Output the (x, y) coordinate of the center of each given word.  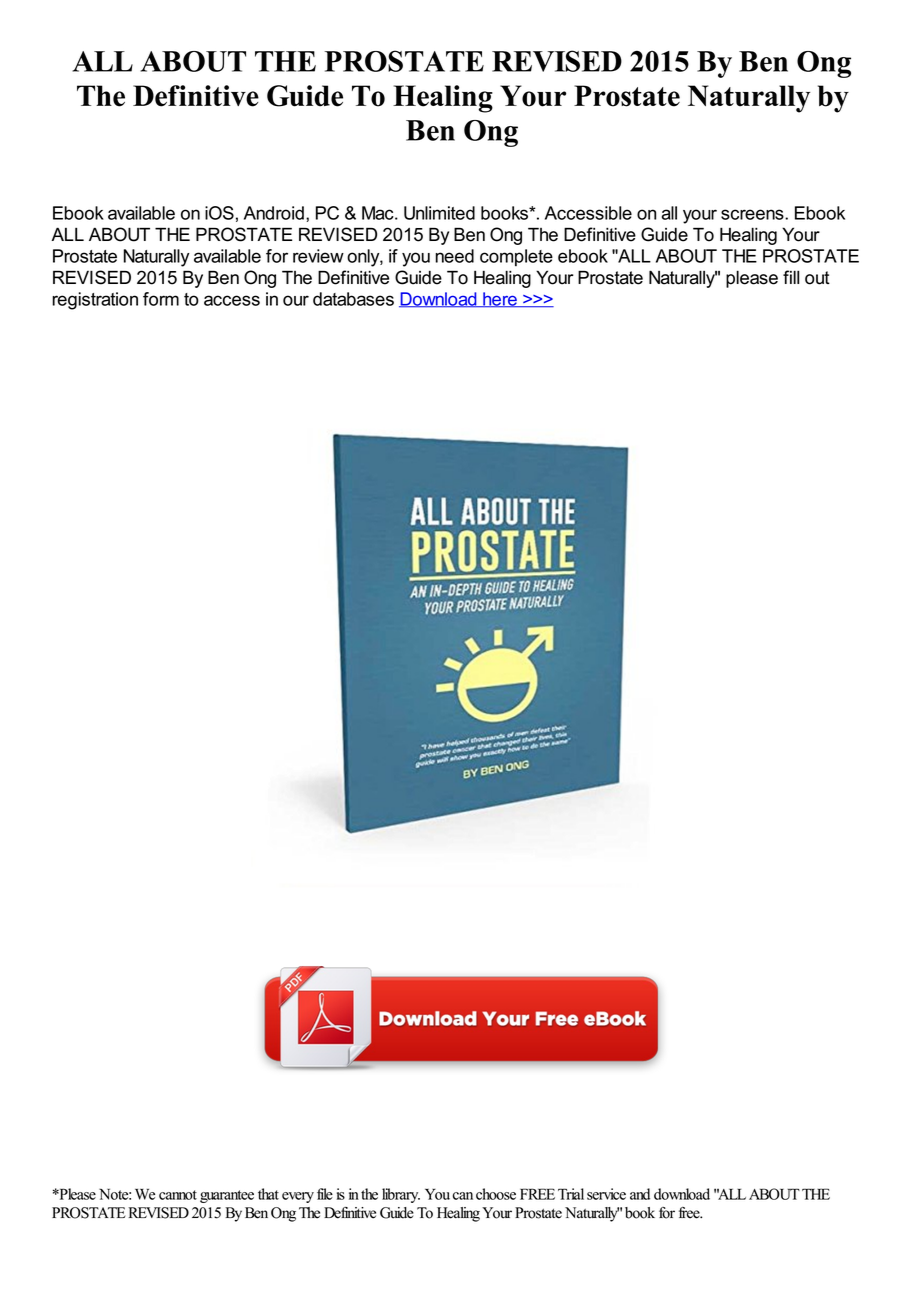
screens (753, 214)
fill (791, 277)
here (500, 300)
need (454, 256)
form (161, 299)
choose (496, 1194)
